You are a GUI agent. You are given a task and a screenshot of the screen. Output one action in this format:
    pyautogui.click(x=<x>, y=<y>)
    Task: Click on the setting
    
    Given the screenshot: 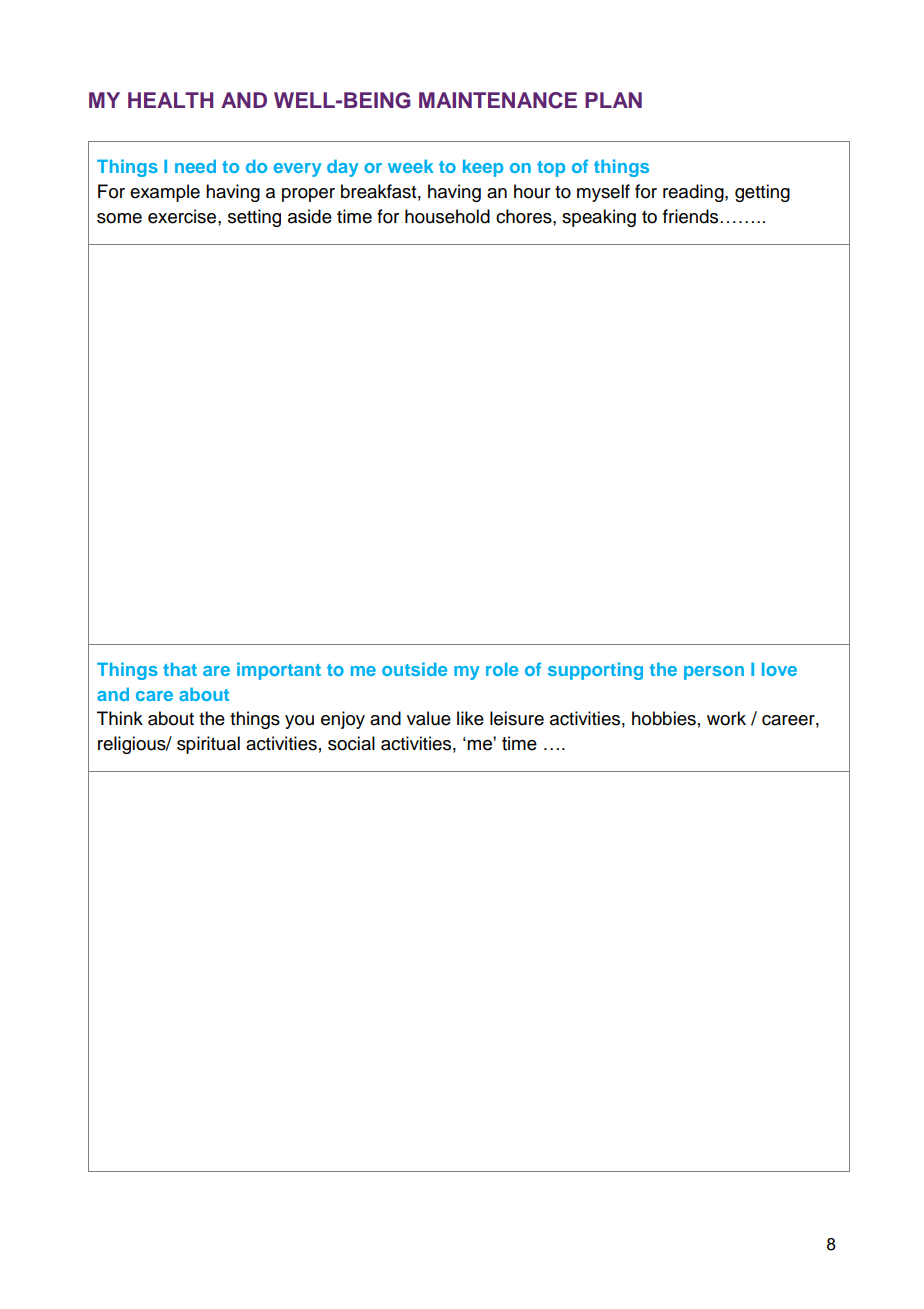 What is the action you would take?
    pyautogui.click(x=254, y=218)
